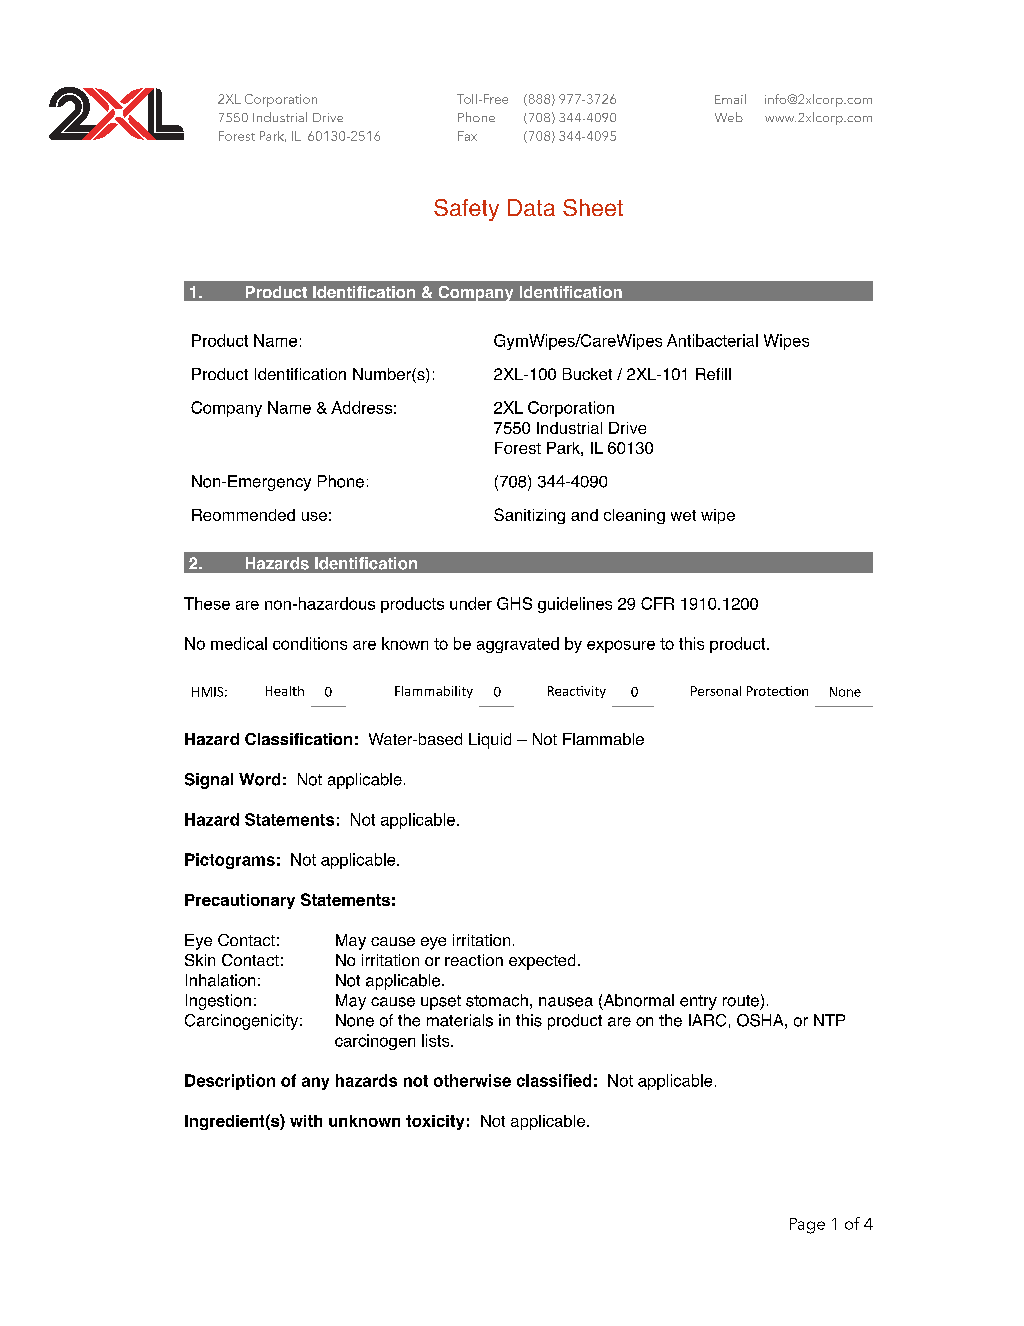  I want to click on with, so click(306, 1121).
